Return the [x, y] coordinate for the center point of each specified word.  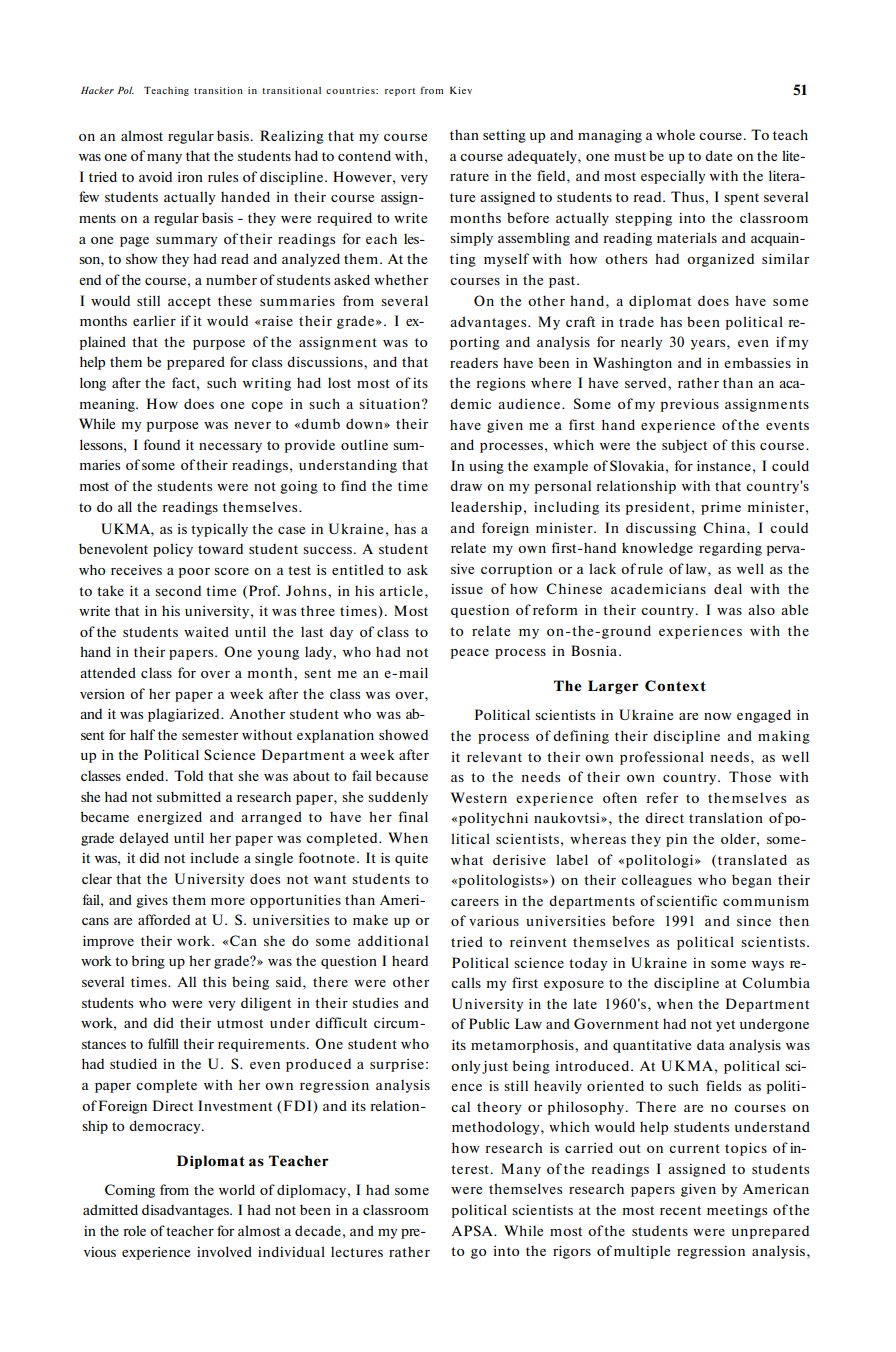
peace [470, 654]
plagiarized [185, 715]
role [134, 1230]
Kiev [461, 90]
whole [675, 134]
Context [675, 686]
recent [680, 1210]
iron [190, 177]
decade [318, 1230]
